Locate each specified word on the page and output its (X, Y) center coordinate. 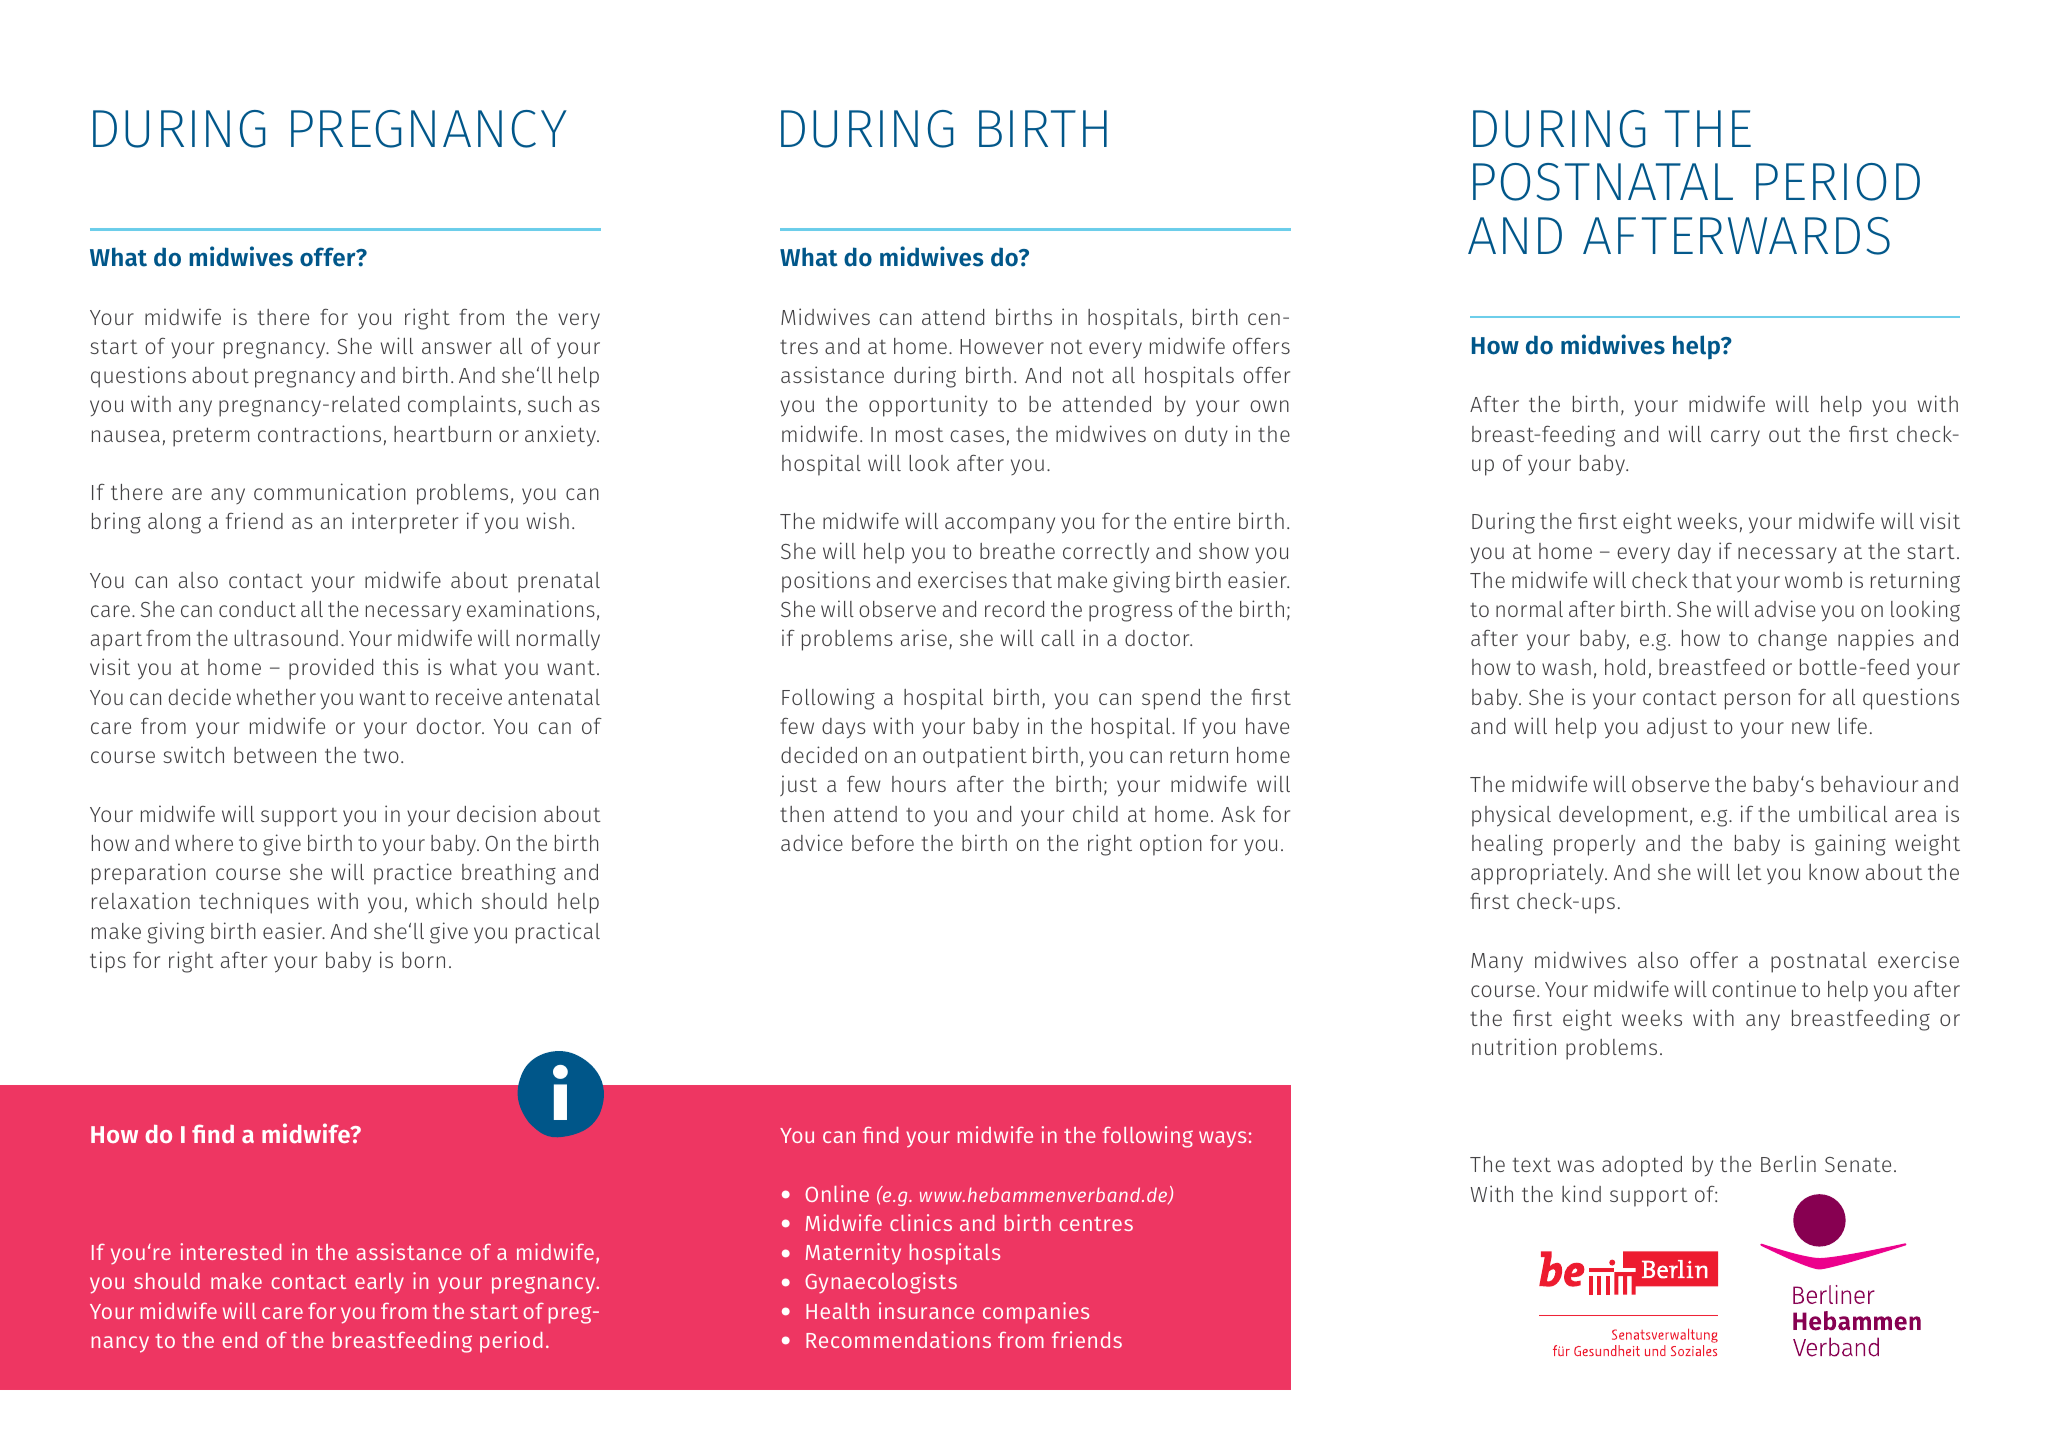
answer (457, 348)
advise (1785, 608)
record (1014, 609)
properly (1594, 845)
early (379, 1283)
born (423, 960)
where (204, 843)
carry (1735, 438)
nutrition (1514, 1046)
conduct (257, 609)
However (1002, 346)
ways (1222, 1139)
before (883, 843)
